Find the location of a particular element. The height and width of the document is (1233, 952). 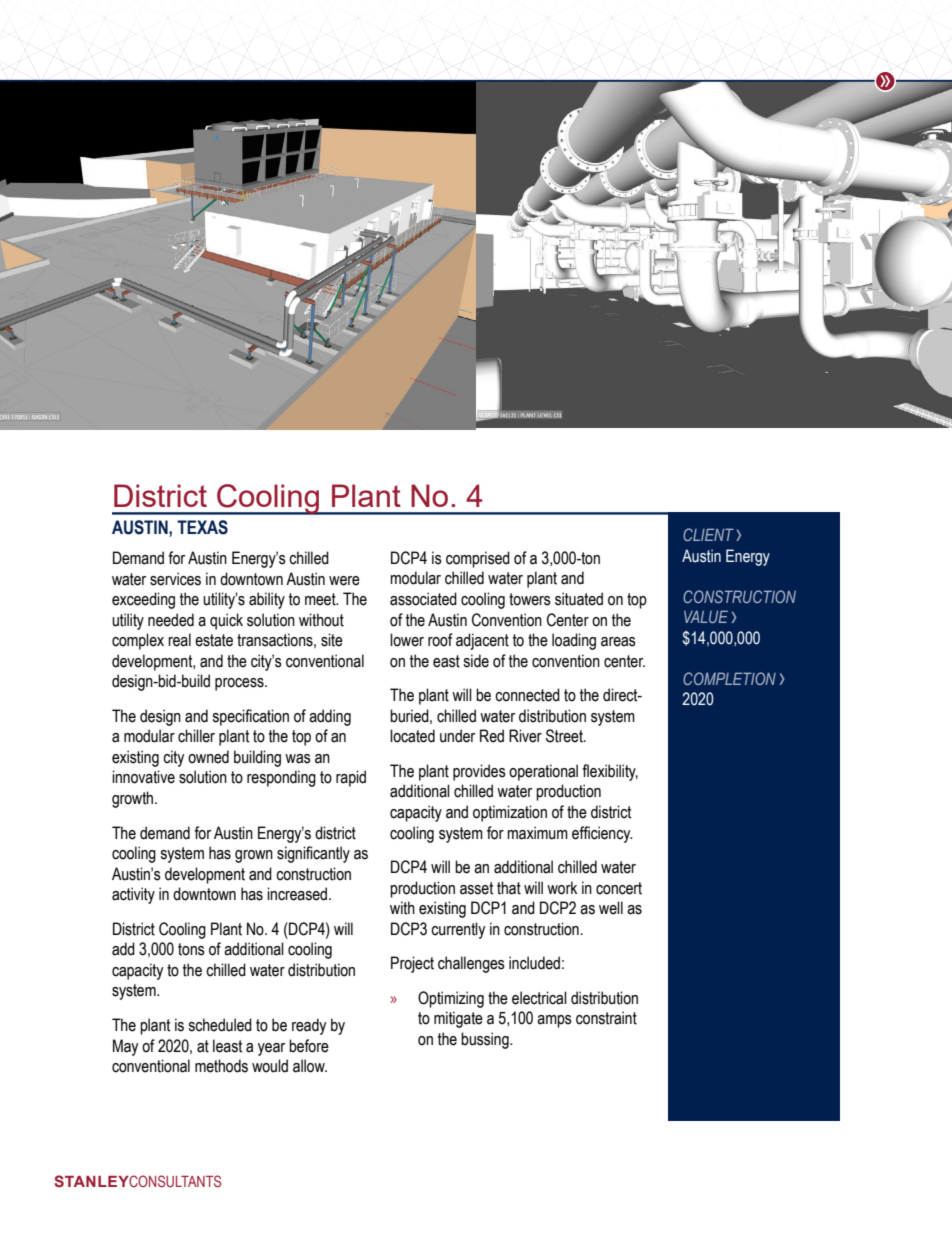

comprised is located at coordinates (478, 559).
